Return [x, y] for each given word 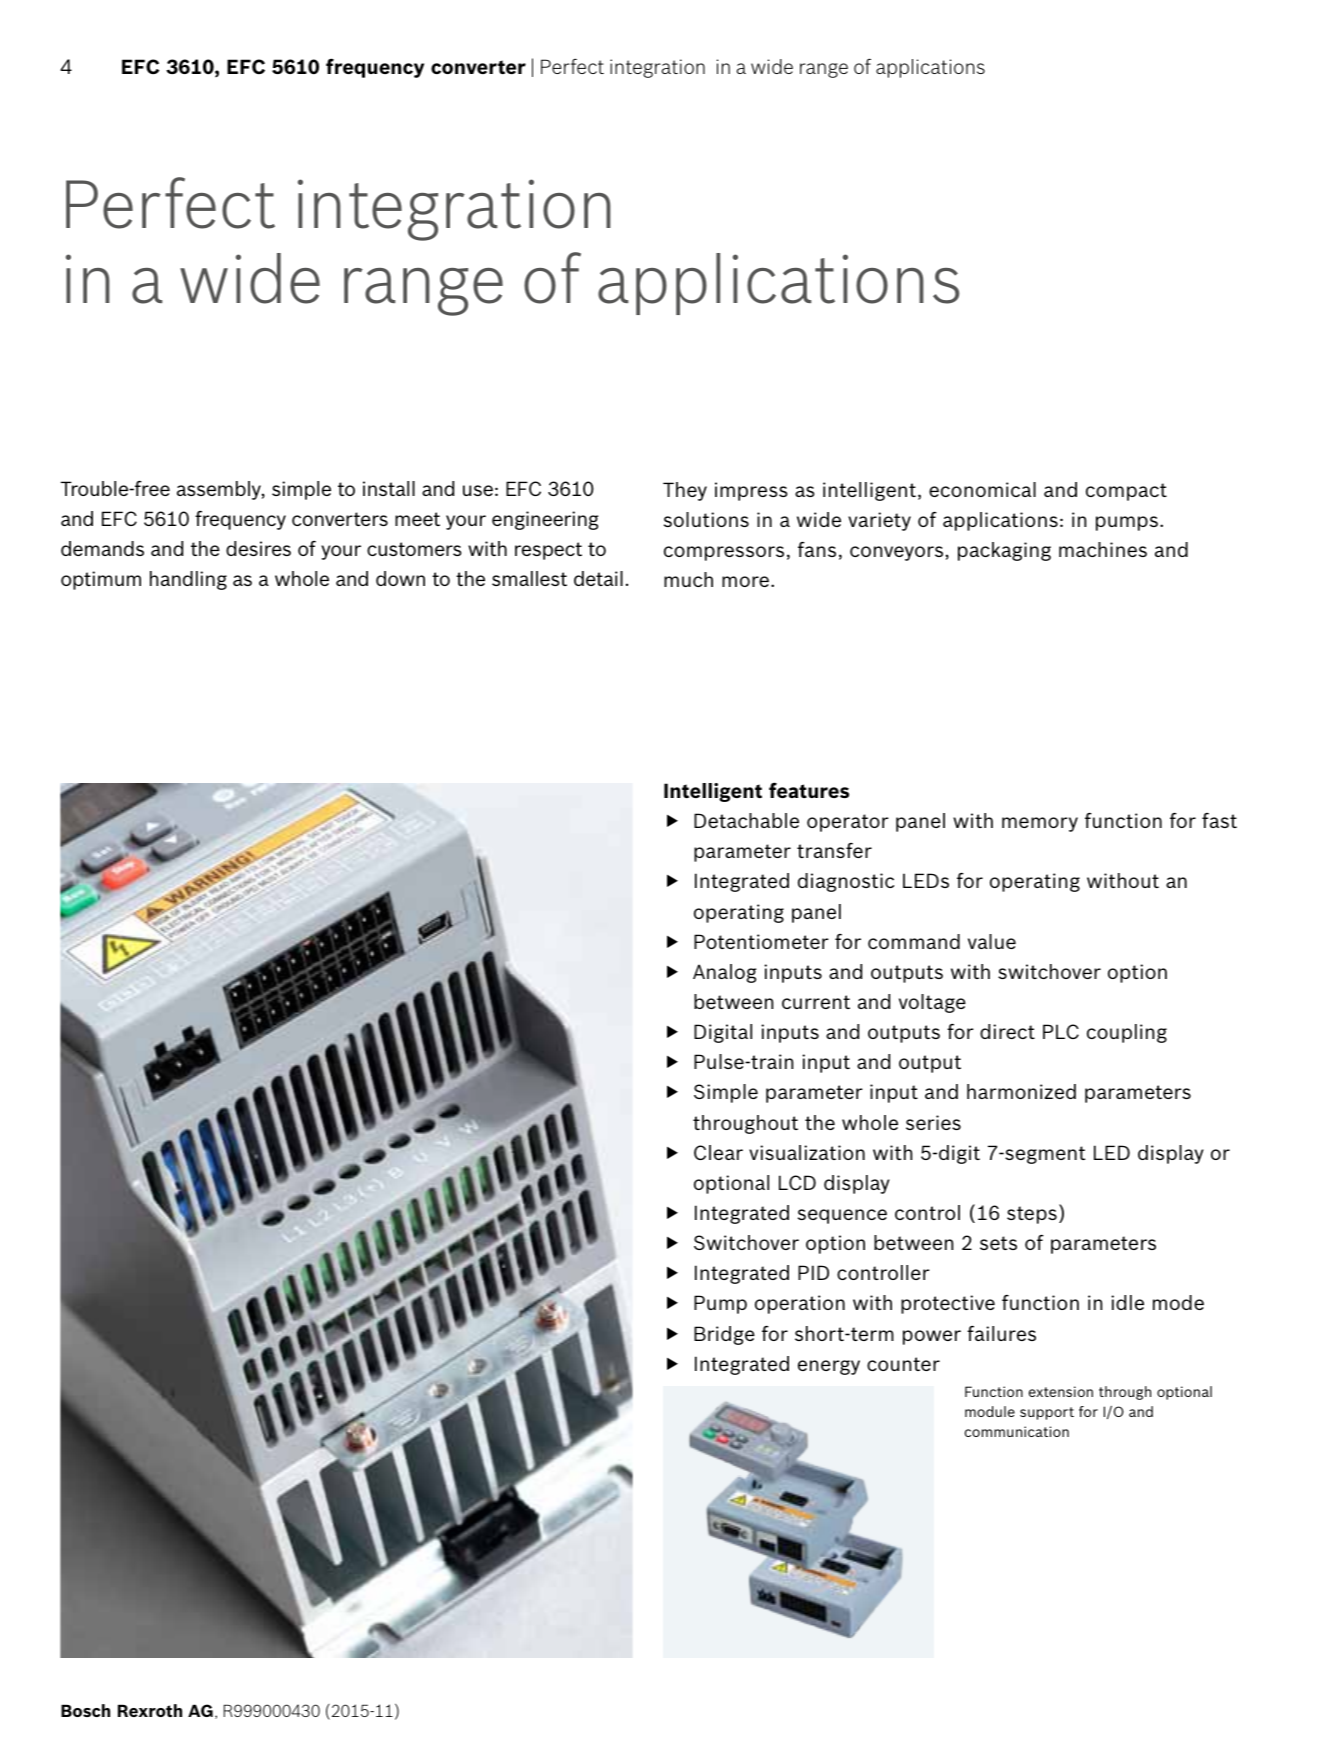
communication [1017, 1431]
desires [258, 548]
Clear [718, 1152]
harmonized [1021, 1091]
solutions [706, 519]
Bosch [85, 1710]
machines [1103, 549]
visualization [807, 1152]
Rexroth [150, 1710]
